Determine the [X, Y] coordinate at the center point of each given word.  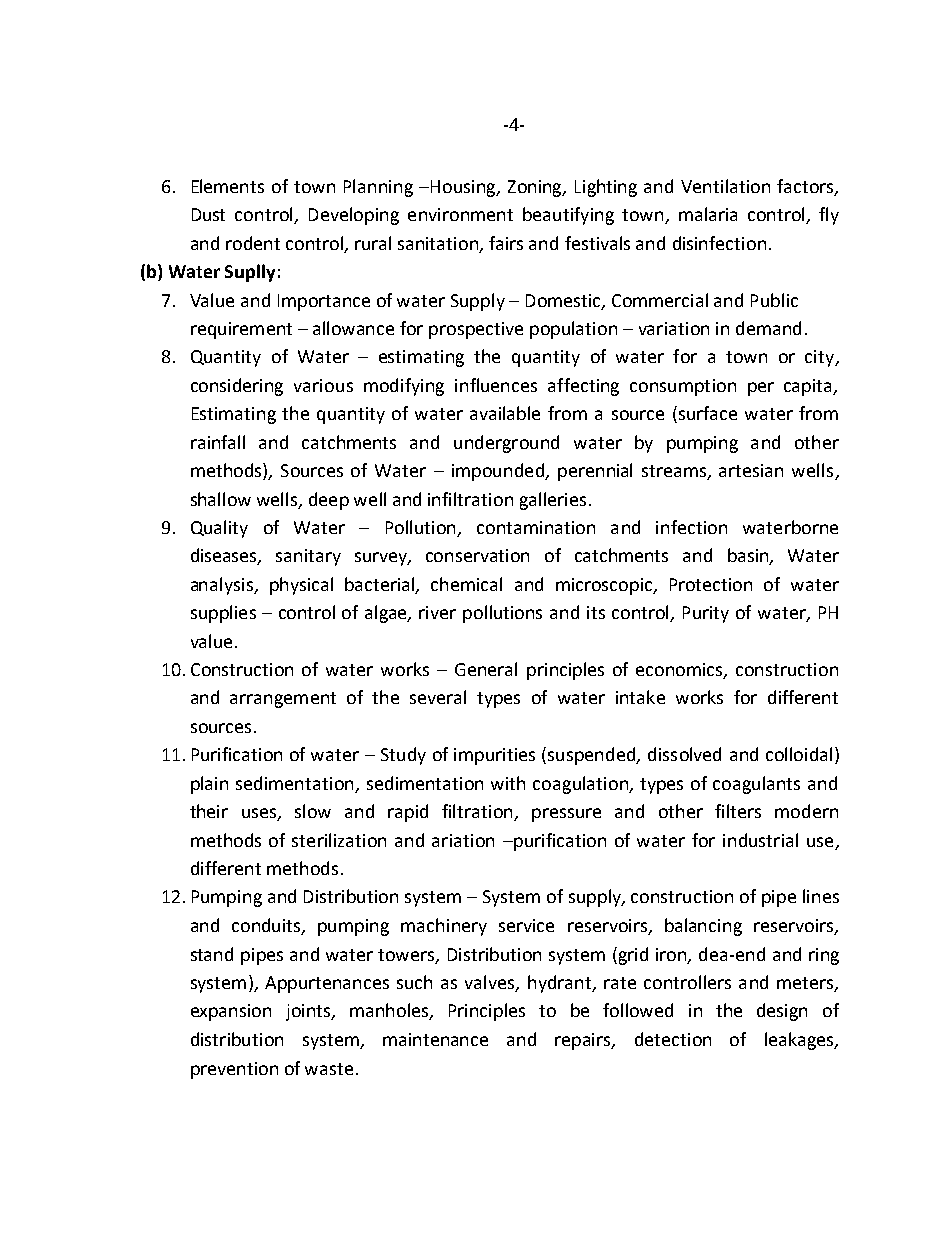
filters [738, 811]
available [505, 413]
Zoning [536, 188]
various [323, 385]
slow [313, 811]
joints [309, 1012]
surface [708, 413]
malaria [708, 214]
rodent [253, 243]
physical [301, 586]
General [486, 669]
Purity [706, 614]
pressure [566, 815]
